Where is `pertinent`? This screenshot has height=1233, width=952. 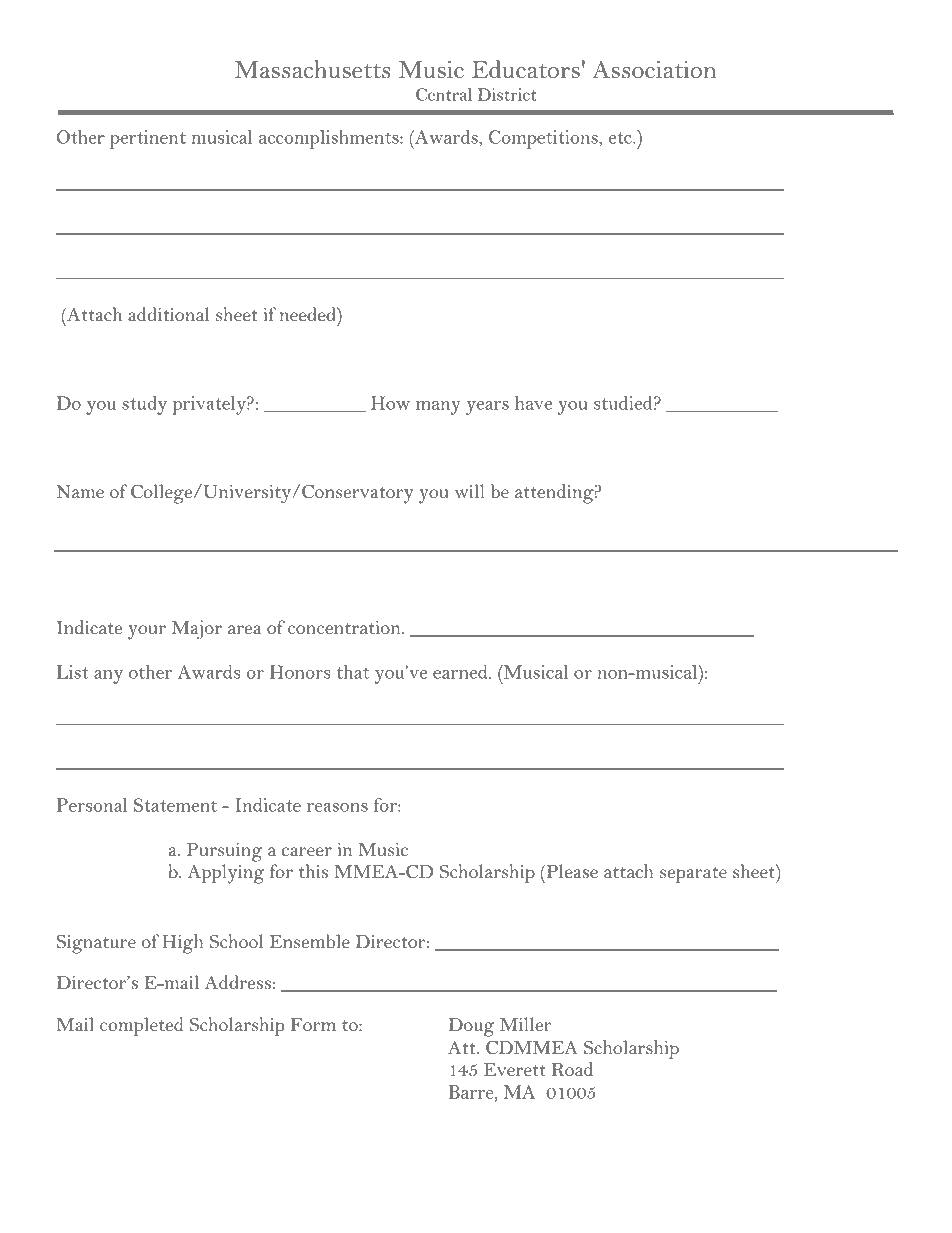 pertinent is located at coordinates (148, 139).
